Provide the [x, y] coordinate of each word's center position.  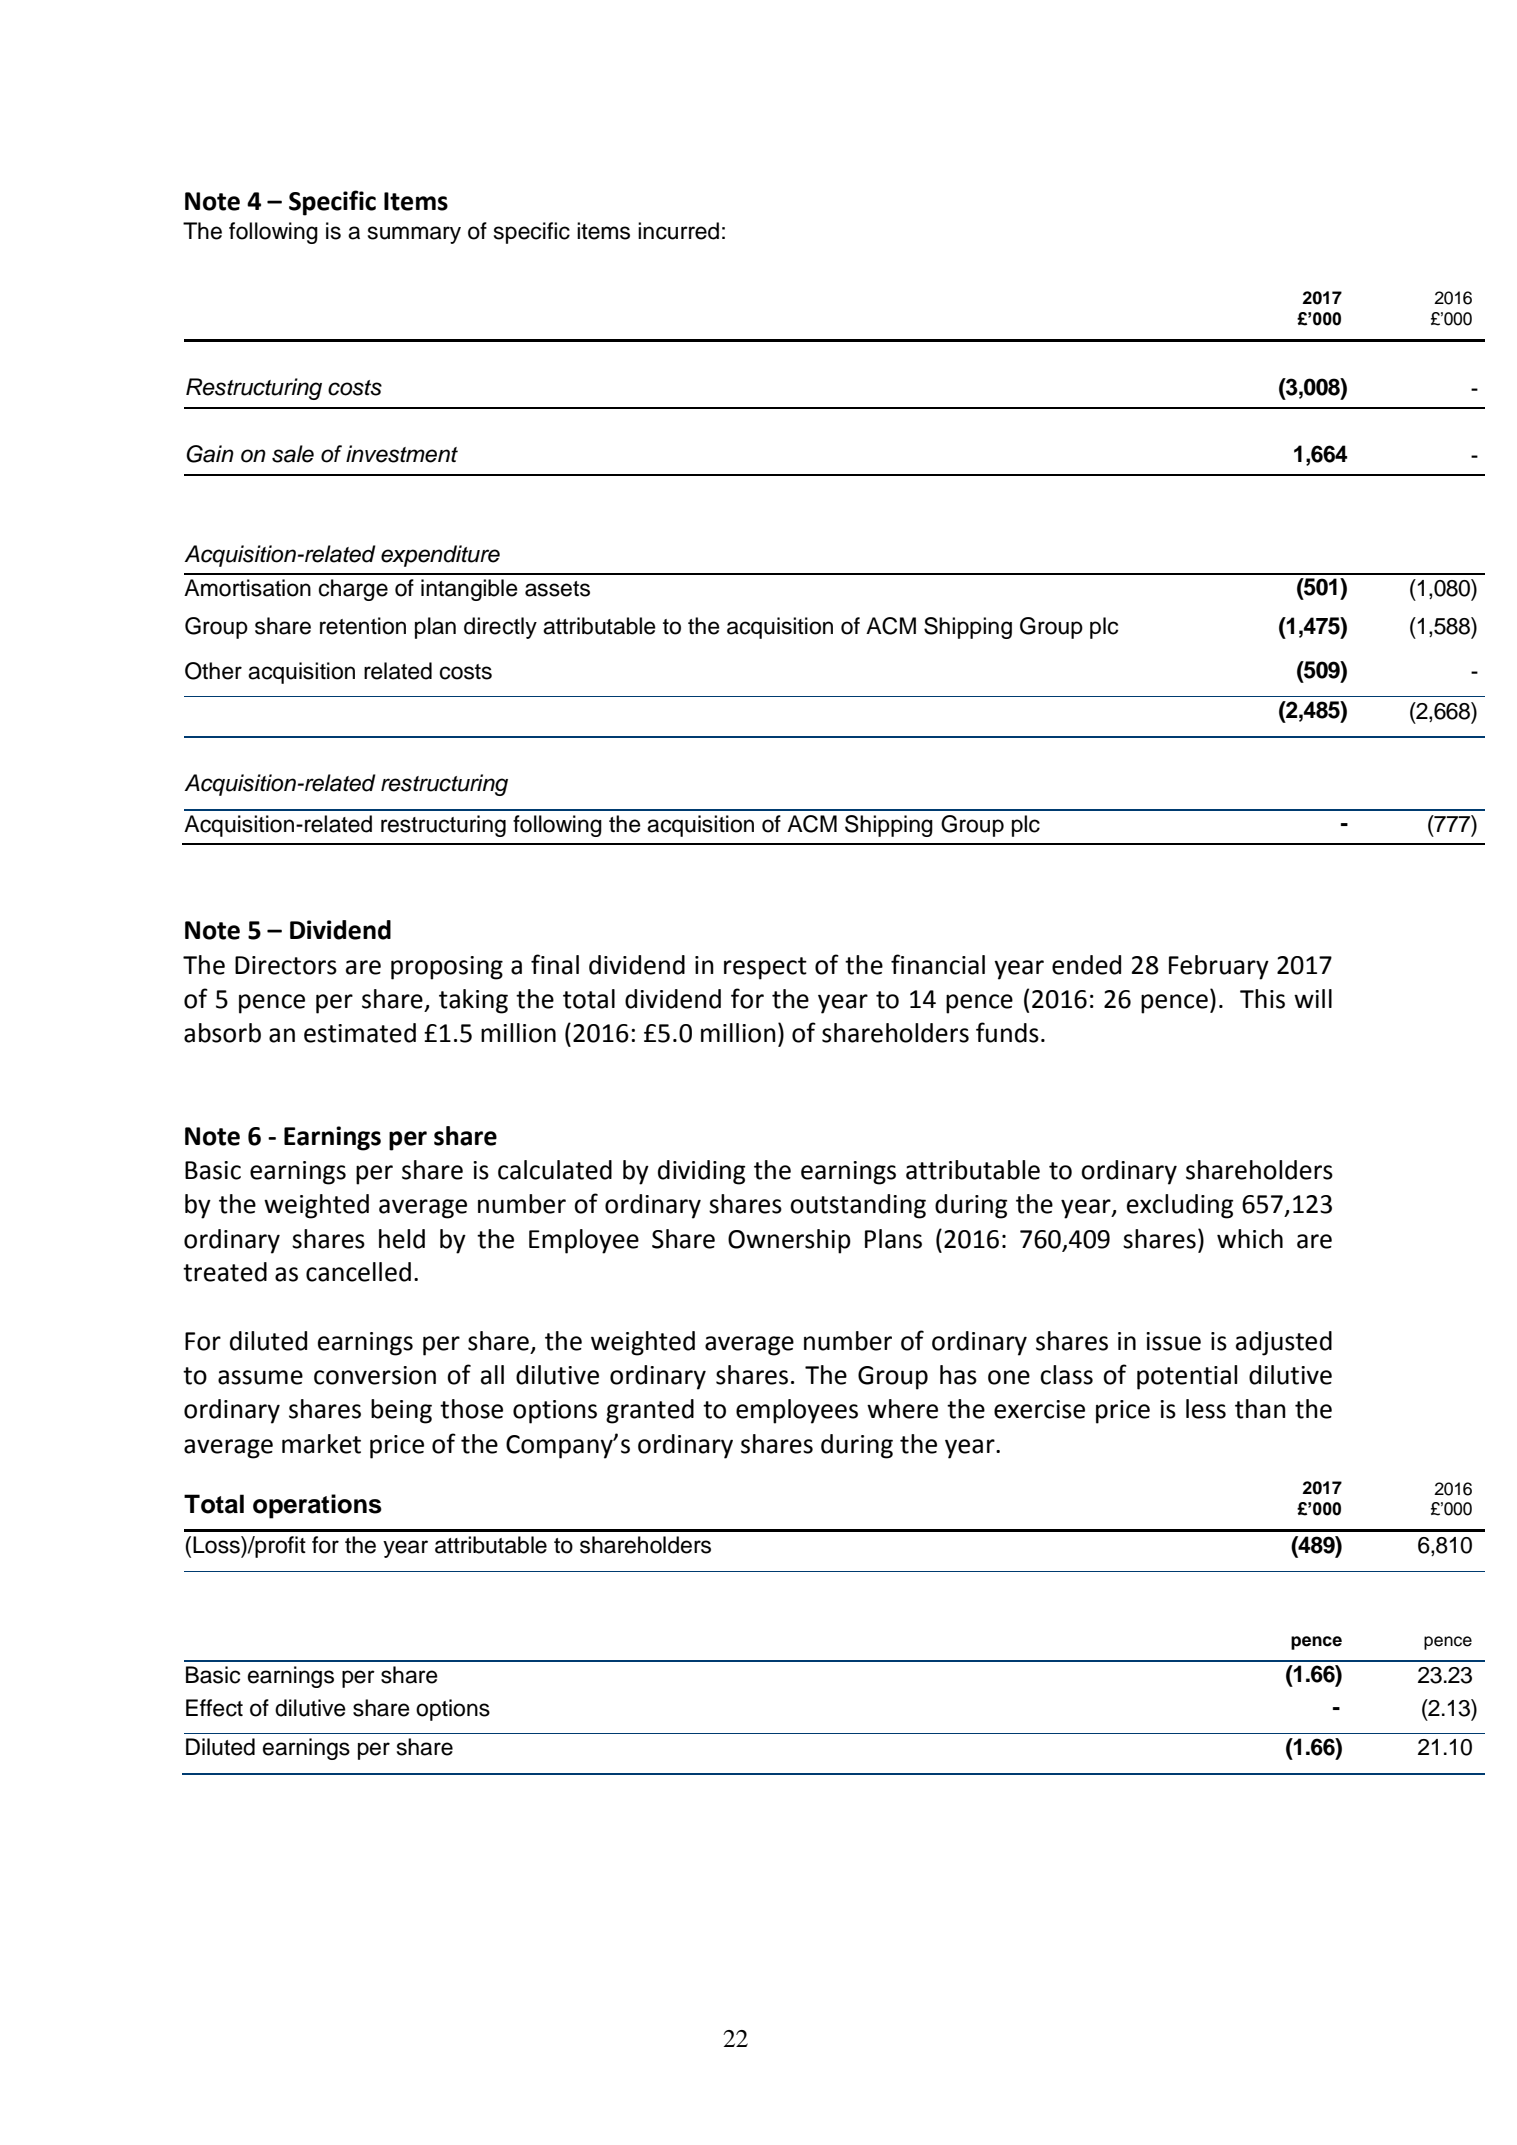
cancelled [358, 1272]
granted [650, 1411]
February [1219, 967]
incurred [678, 231]
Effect [214, 1708]
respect [765, 968]
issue [1173, 1341]
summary [414, 235]
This [1262, 999]
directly [500, 628]
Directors [286, 965]
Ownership [789, 1241]
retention [363, 626]
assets [557, 589]
